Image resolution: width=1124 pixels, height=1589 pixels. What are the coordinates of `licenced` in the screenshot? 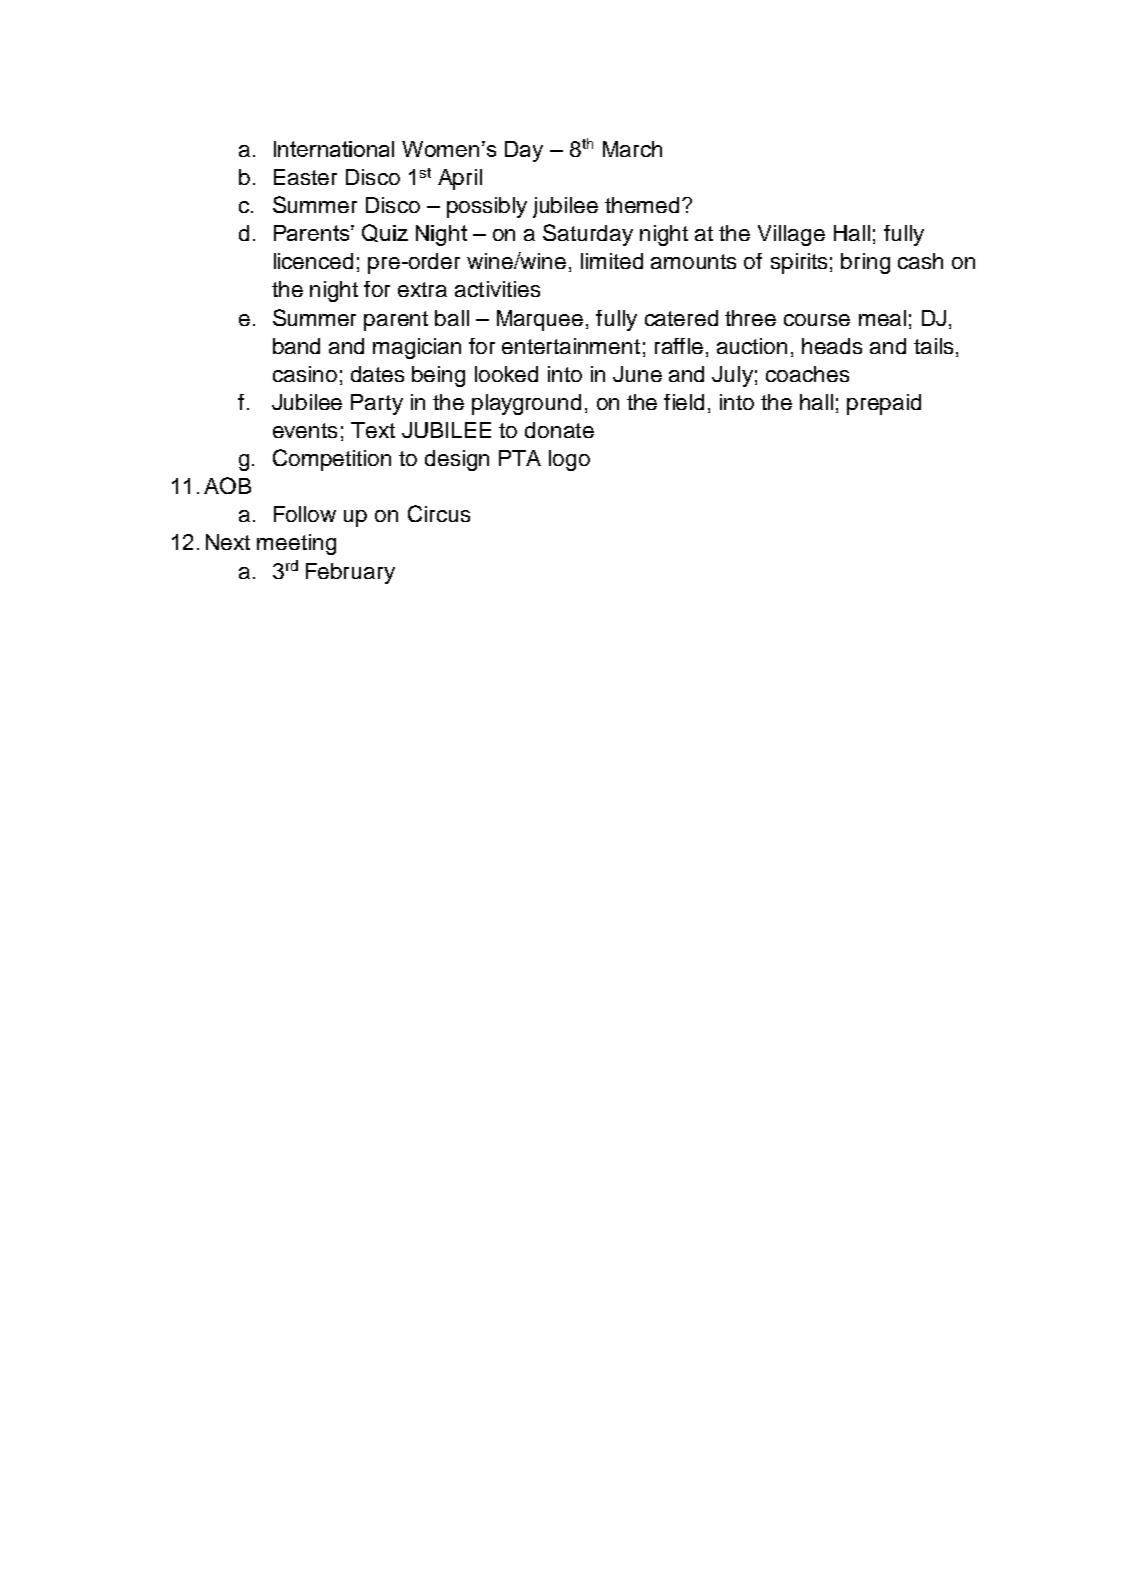 It's located at (313, 261).
